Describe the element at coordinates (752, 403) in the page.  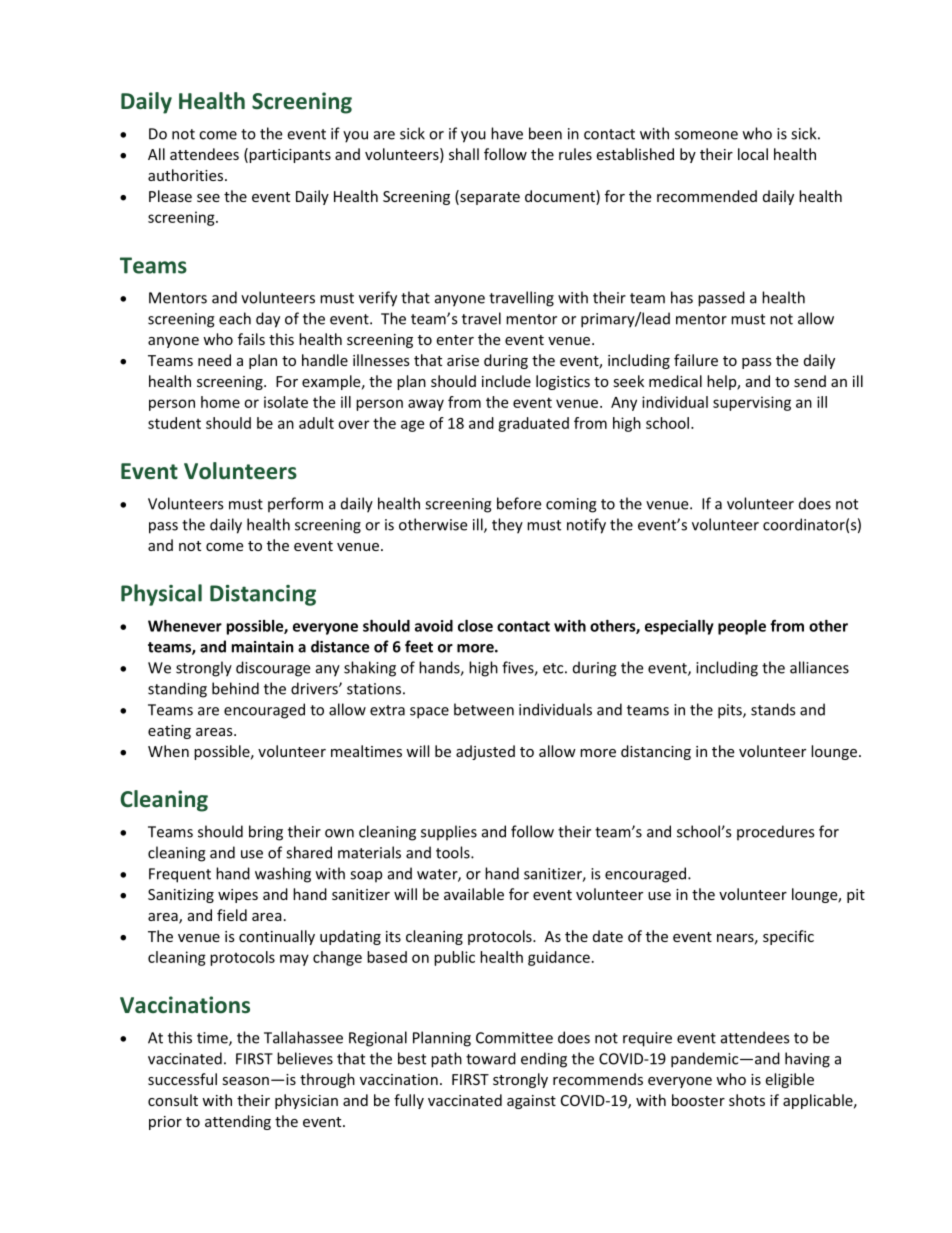
I see `supervising` at that location.
